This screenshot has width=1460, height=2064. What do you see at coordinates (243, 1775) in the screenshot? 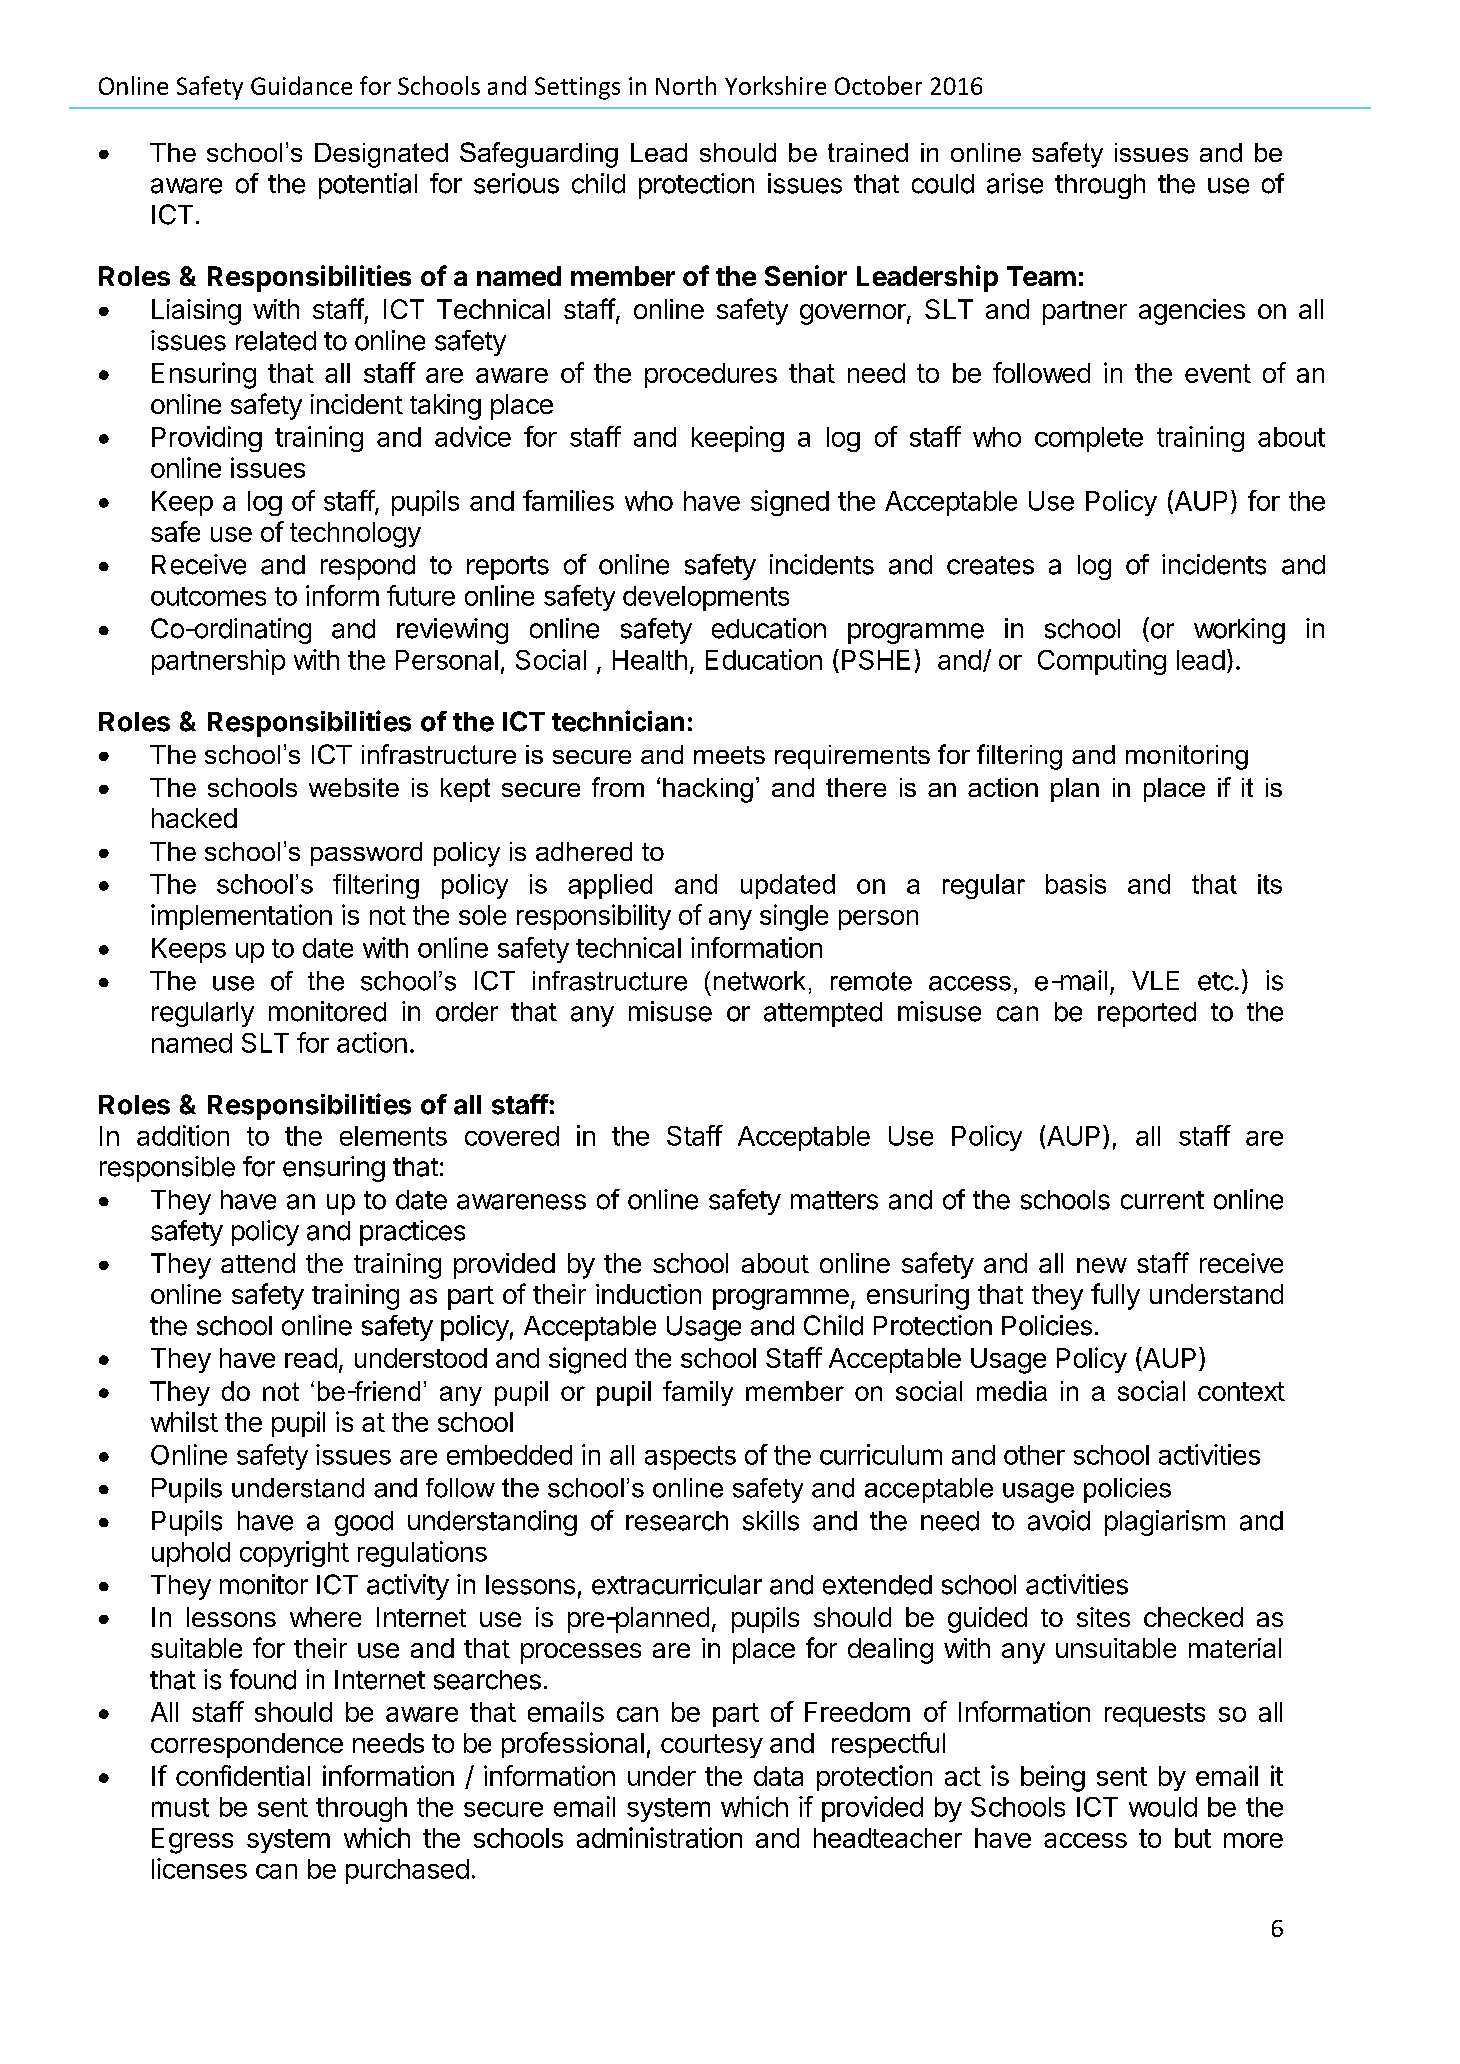
I see `confidential` at bounding box center [243, 1775].
